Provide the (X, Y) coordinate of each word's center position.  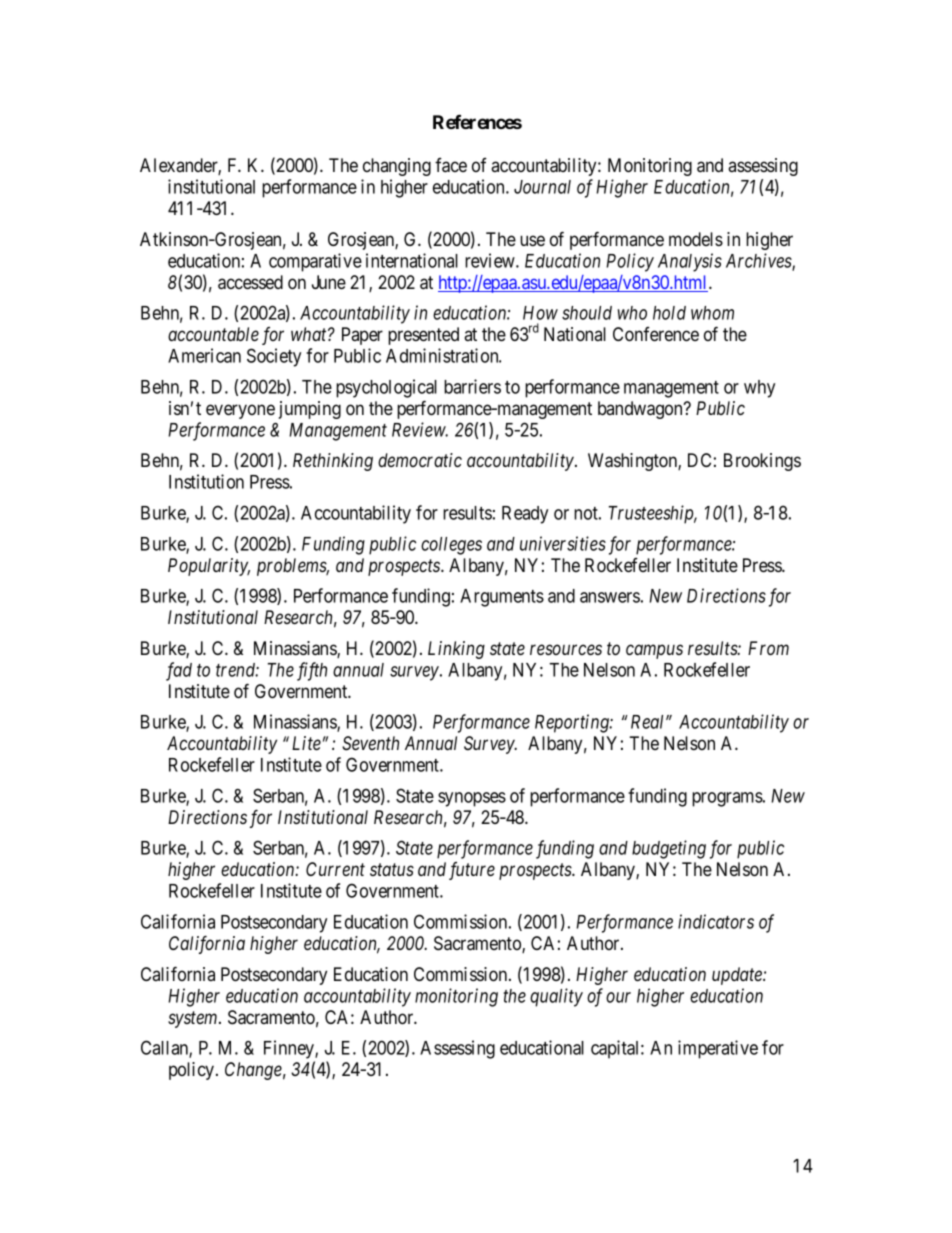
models (696, 239)
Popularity (209, 567)
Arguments (502, 598)
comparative (315, 262)
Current (335, 869)
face (451, 165)
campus (654, 651)
